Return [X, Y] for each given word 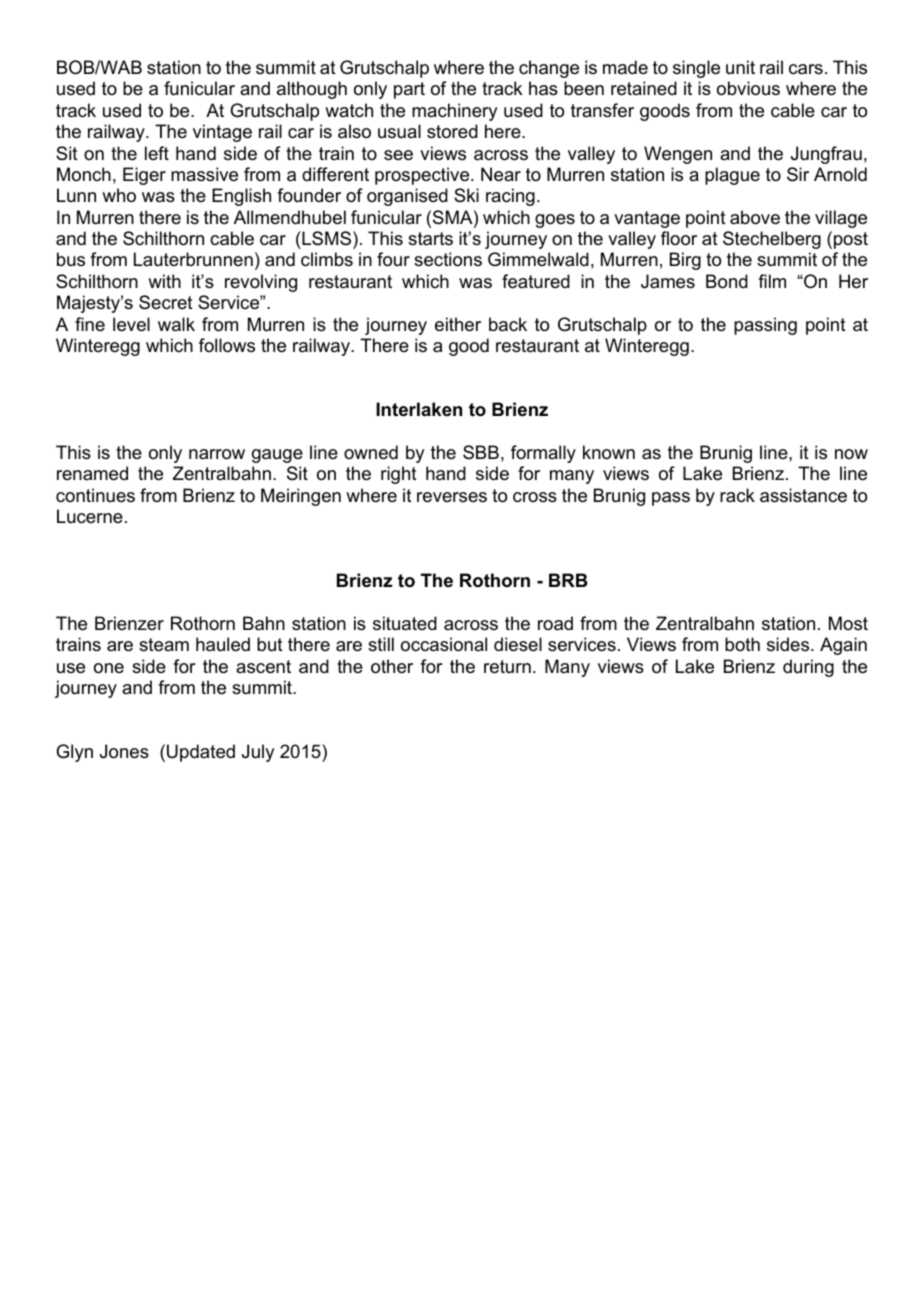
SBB [481, 452]
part [409, 90]
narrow [217, 454]
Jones [124, 751]
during [808, 668]
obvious [748, 88]
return [507, 667]
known [609, 452]
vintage [222, 133]
